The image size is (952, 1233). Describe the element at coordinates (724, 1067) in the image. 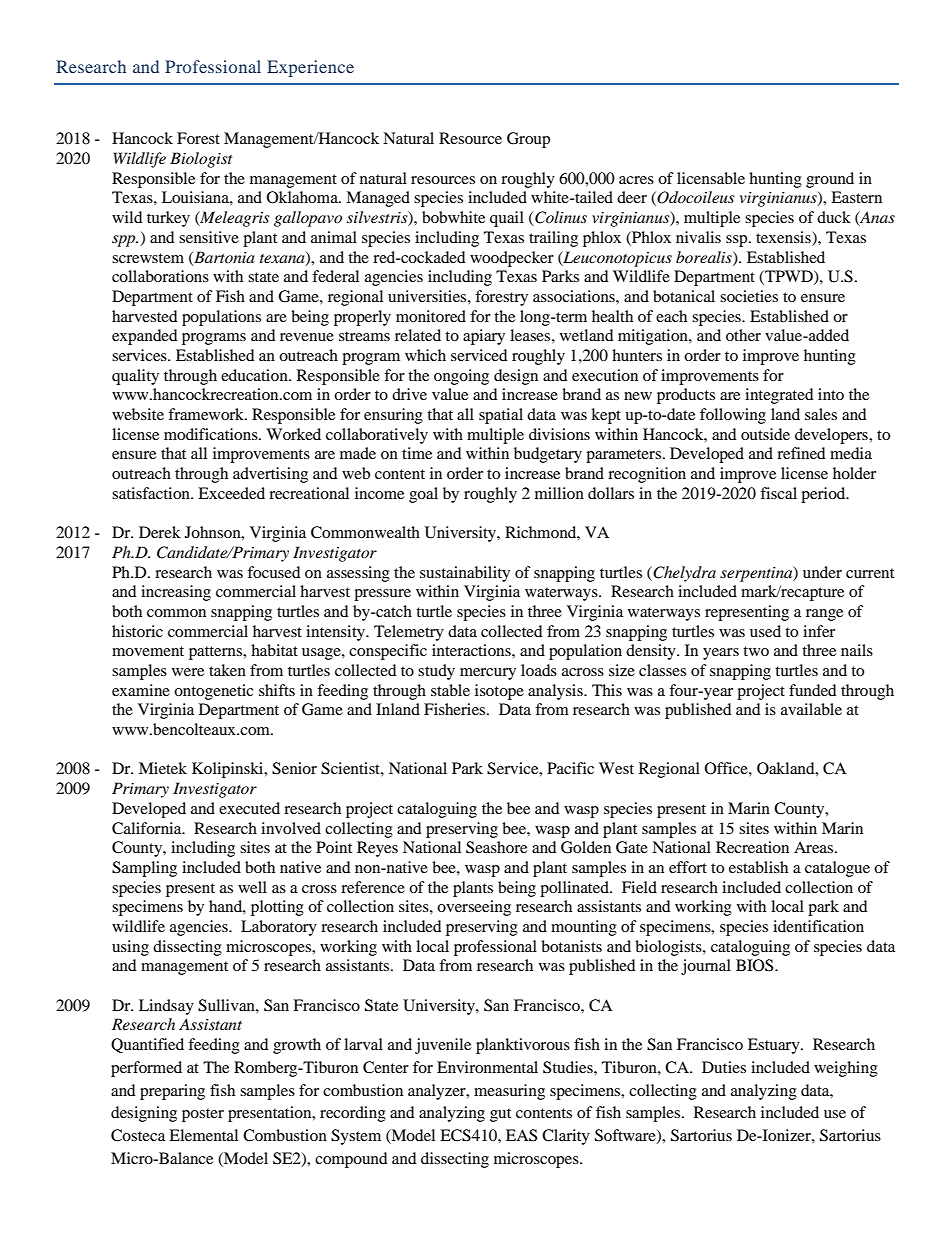

I see `Duties` at that location.
